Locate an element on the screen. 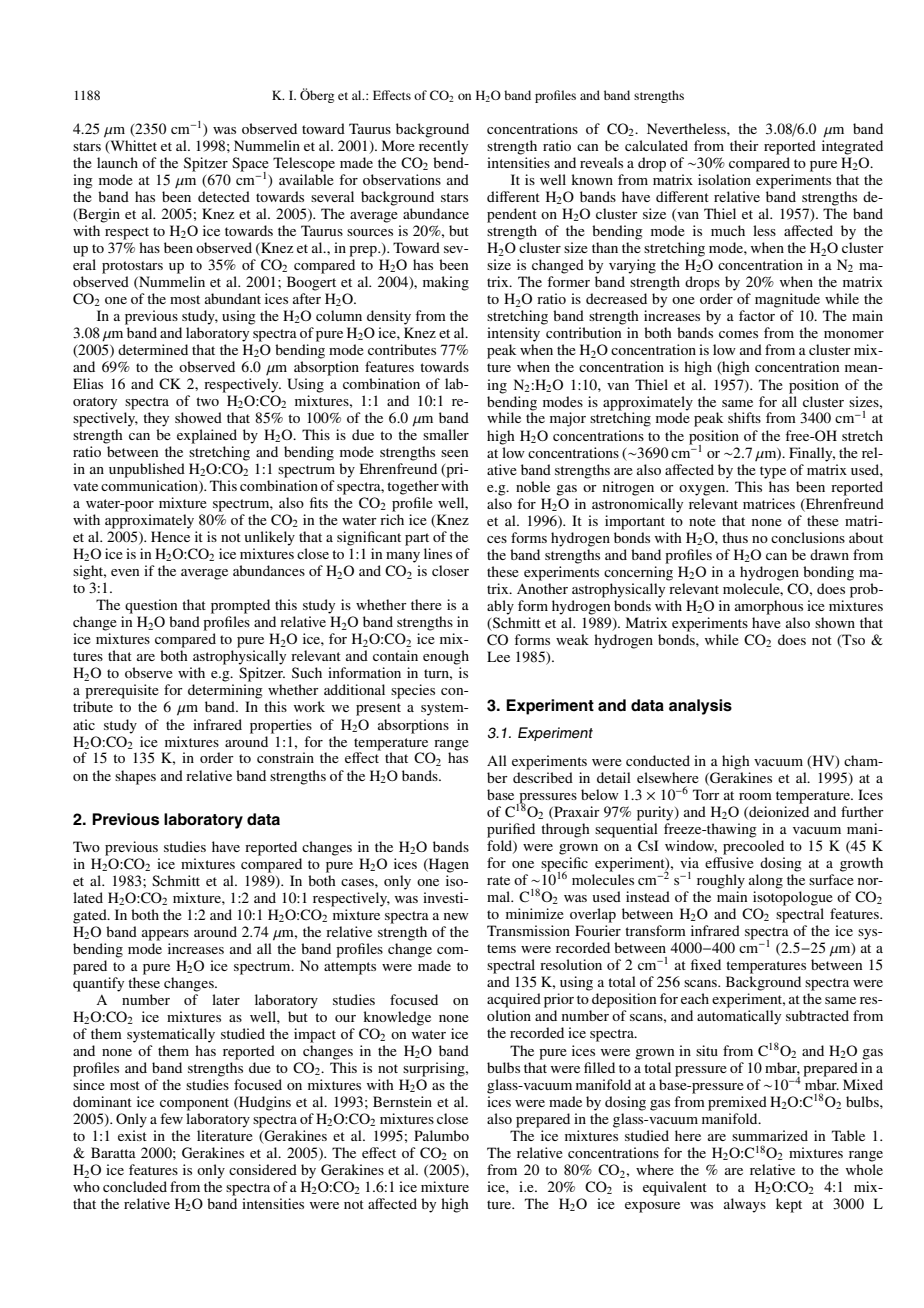  concluded is located at coordinates (135, 1186).
